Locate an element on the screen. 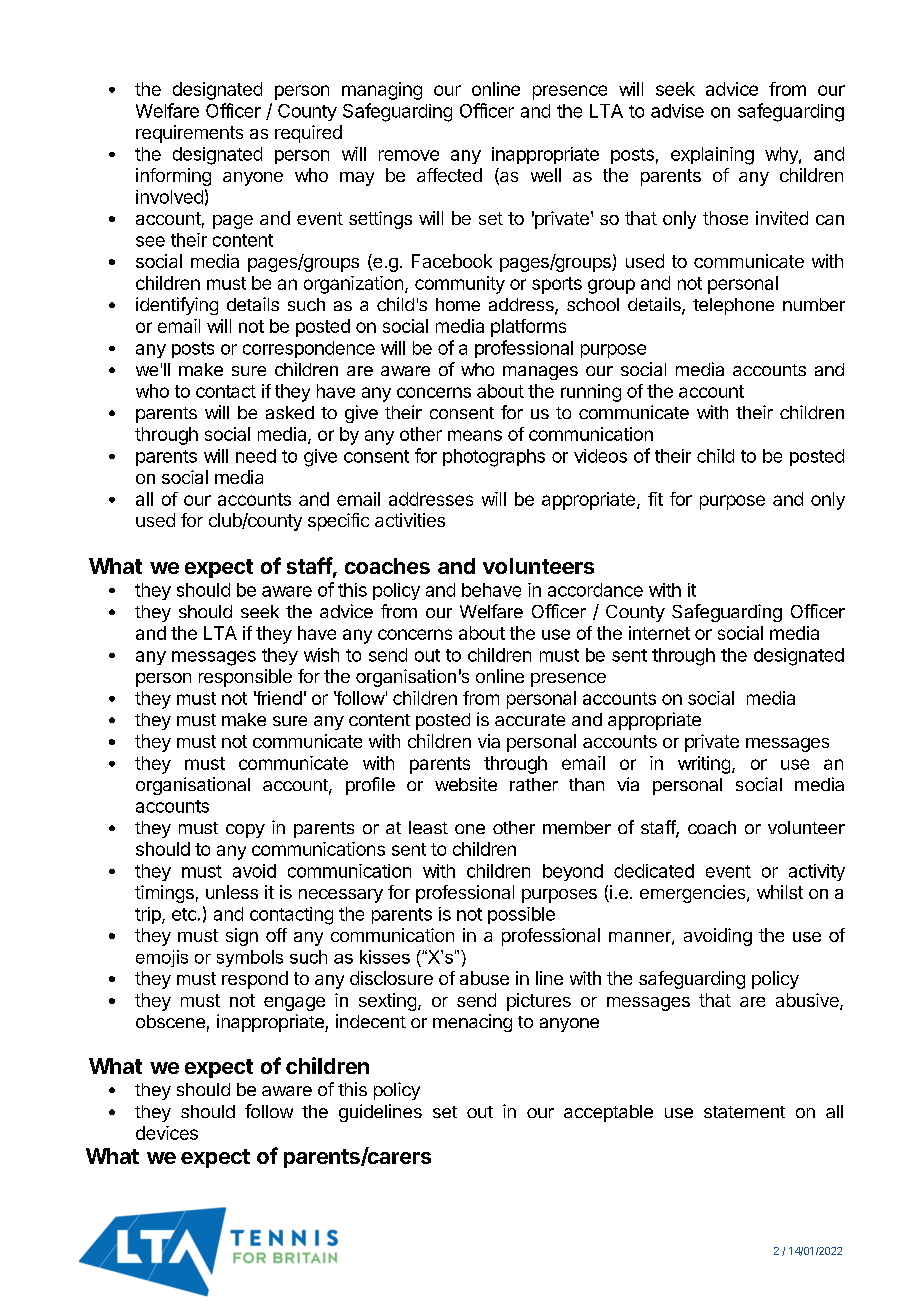 The image size is (924, 1308). accordance is located at coordinates (595, 590).
